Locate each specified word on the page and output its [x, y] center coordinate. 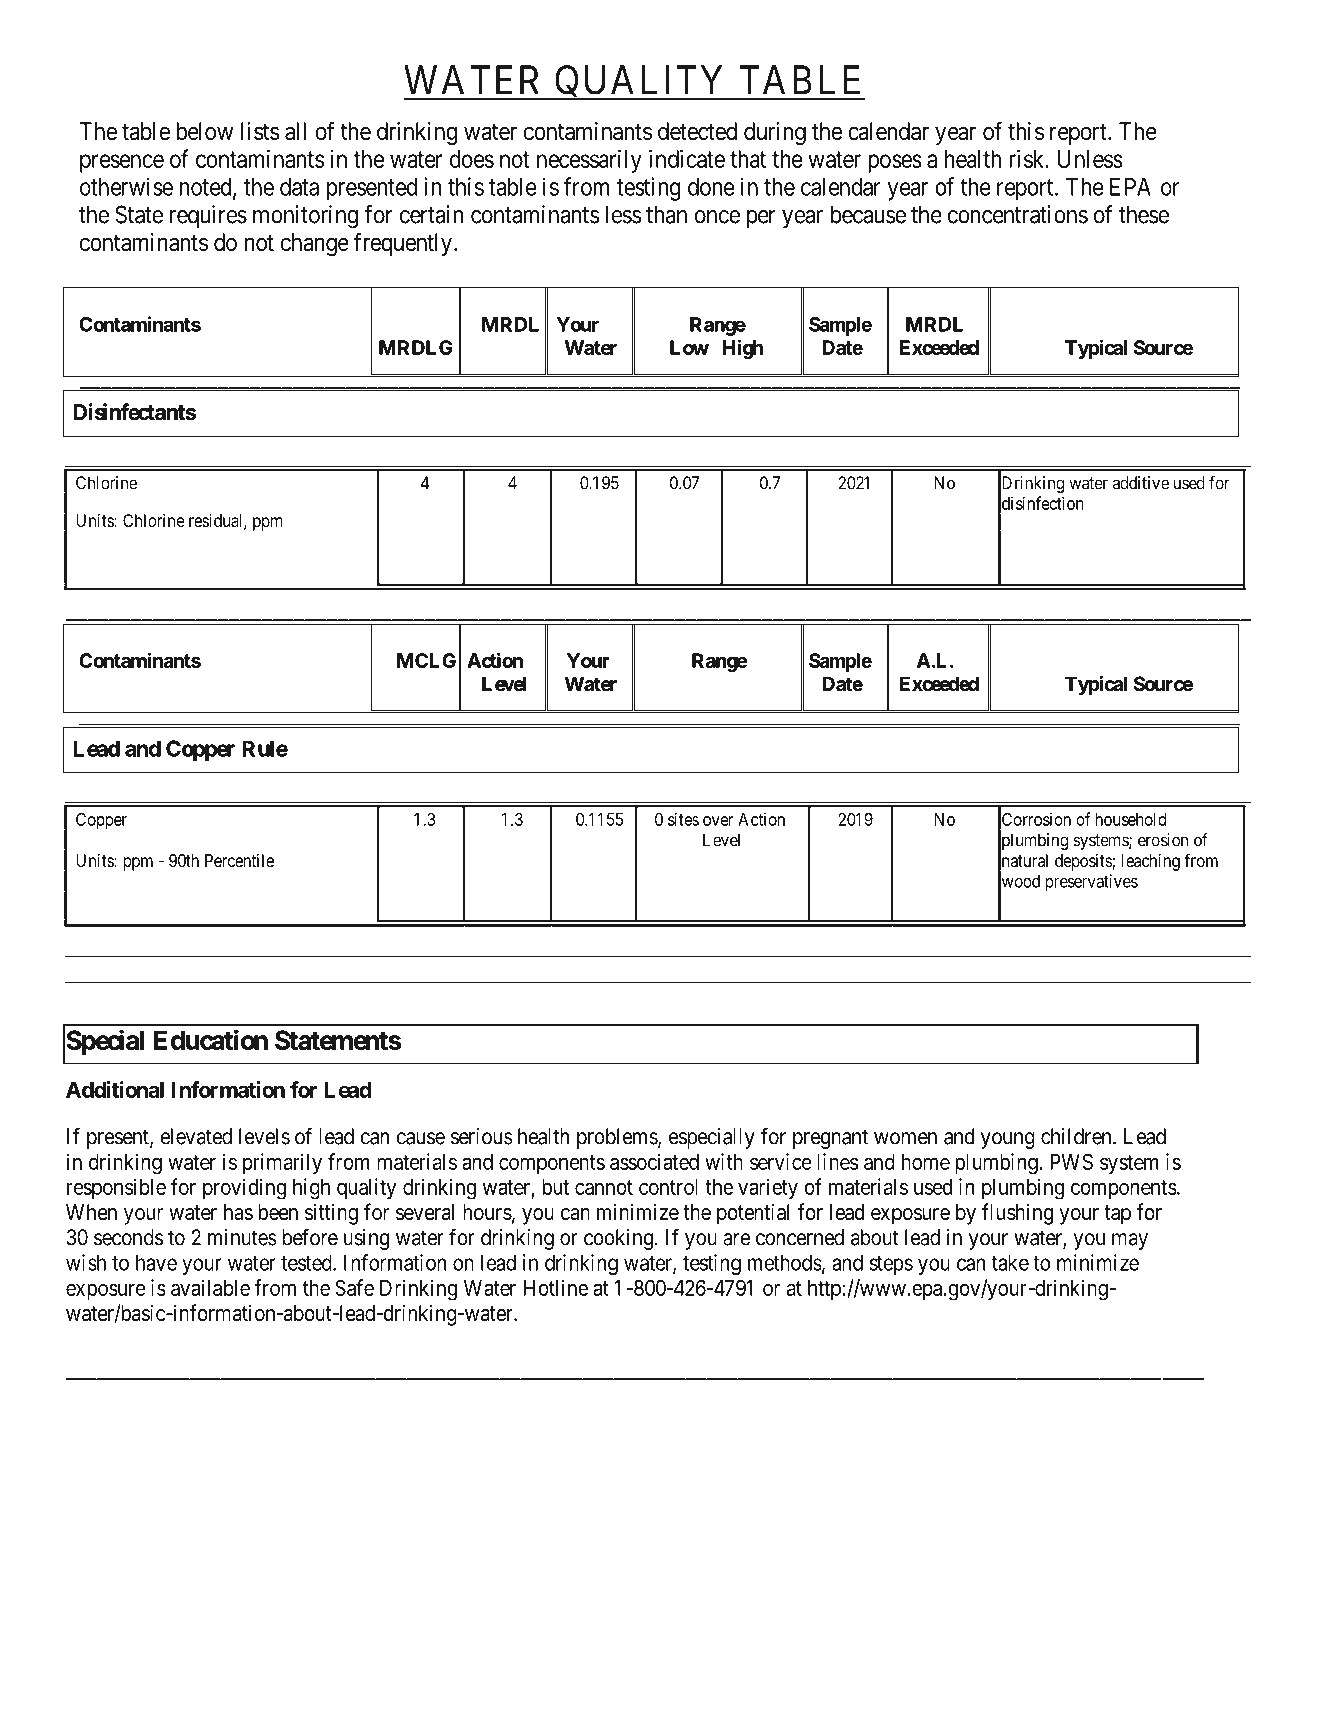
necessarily [589, 161]
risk [1028, 158]
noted [207, 188]
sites [683, 819]
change [315, 244]
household [1130, 819]
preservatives [1091, 882]
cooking [620, 1239]
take [1010, 1262]
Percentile [239, 860]
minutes [242, 1237]
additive [1141, 483]
